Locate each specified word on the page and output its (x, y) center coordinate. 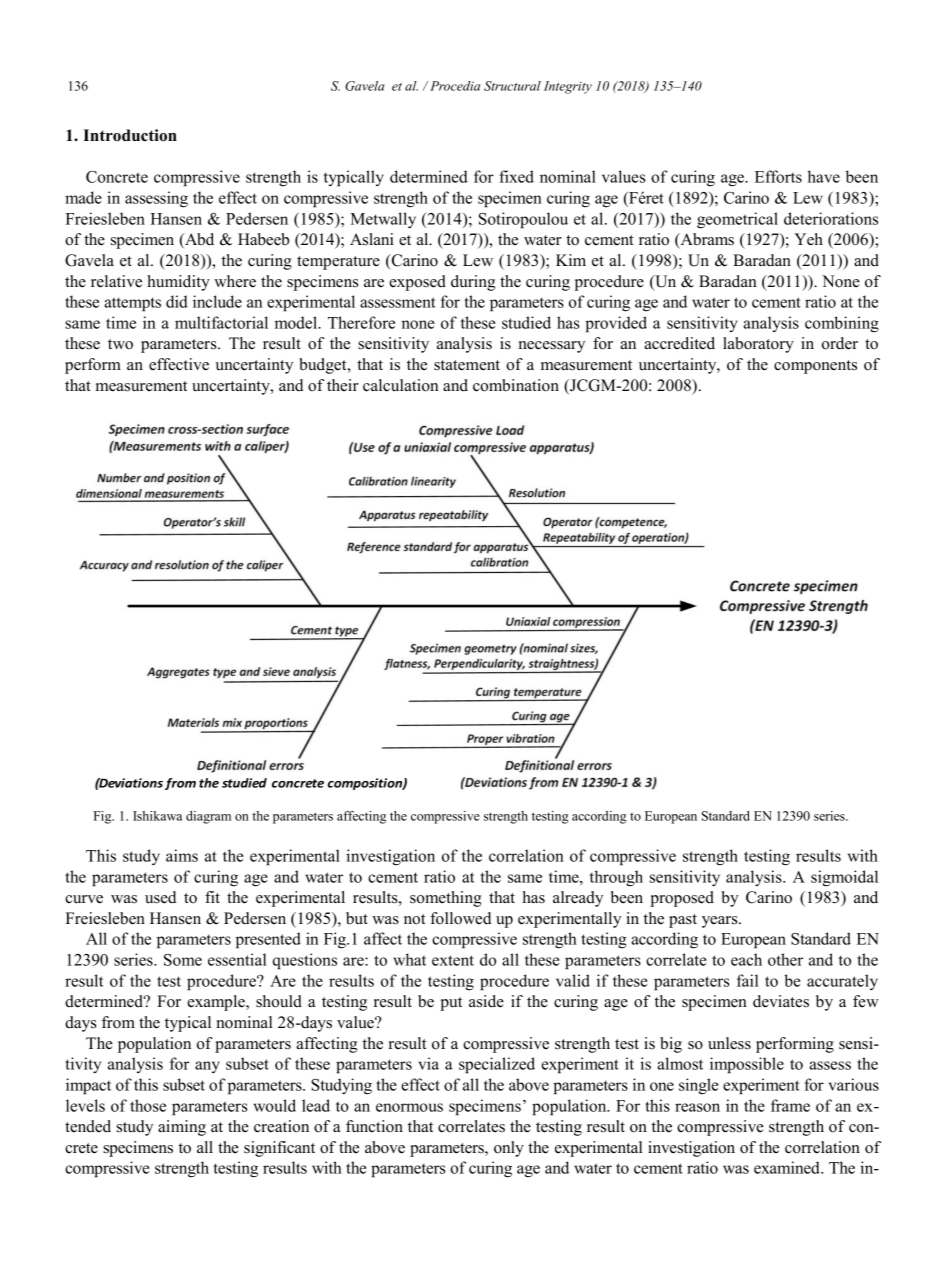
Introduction (130, 135)
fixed (516, 176)
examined (788, 1167)
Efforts (778, 176)
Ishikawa (157, 816)
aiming (182, 1128)
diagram (208, 817)
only (509, 1149)
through (616, 878)
